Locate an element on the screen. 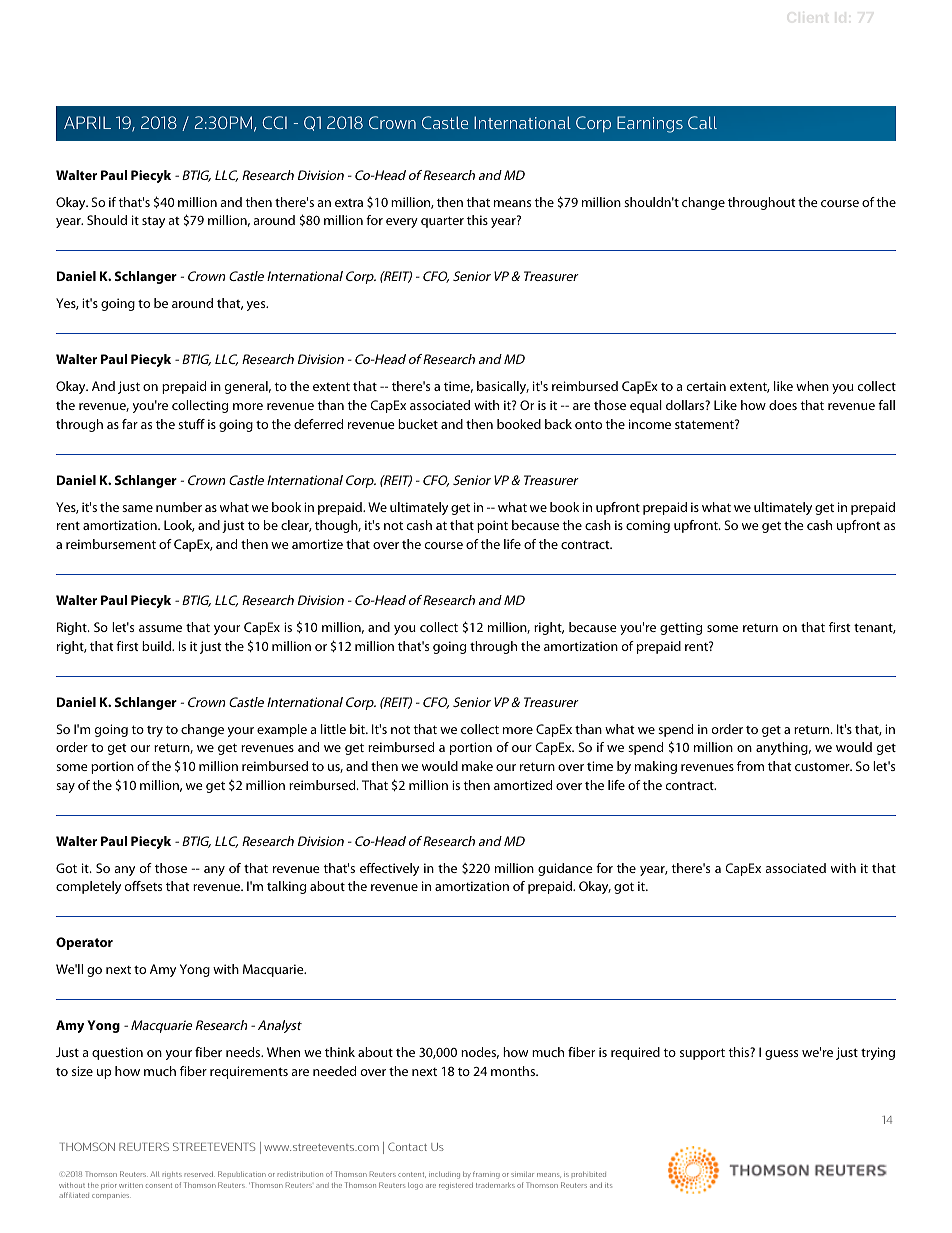 The height and width of the screenshot is (1233, 952). getting is located at coordinates (681, 628).
